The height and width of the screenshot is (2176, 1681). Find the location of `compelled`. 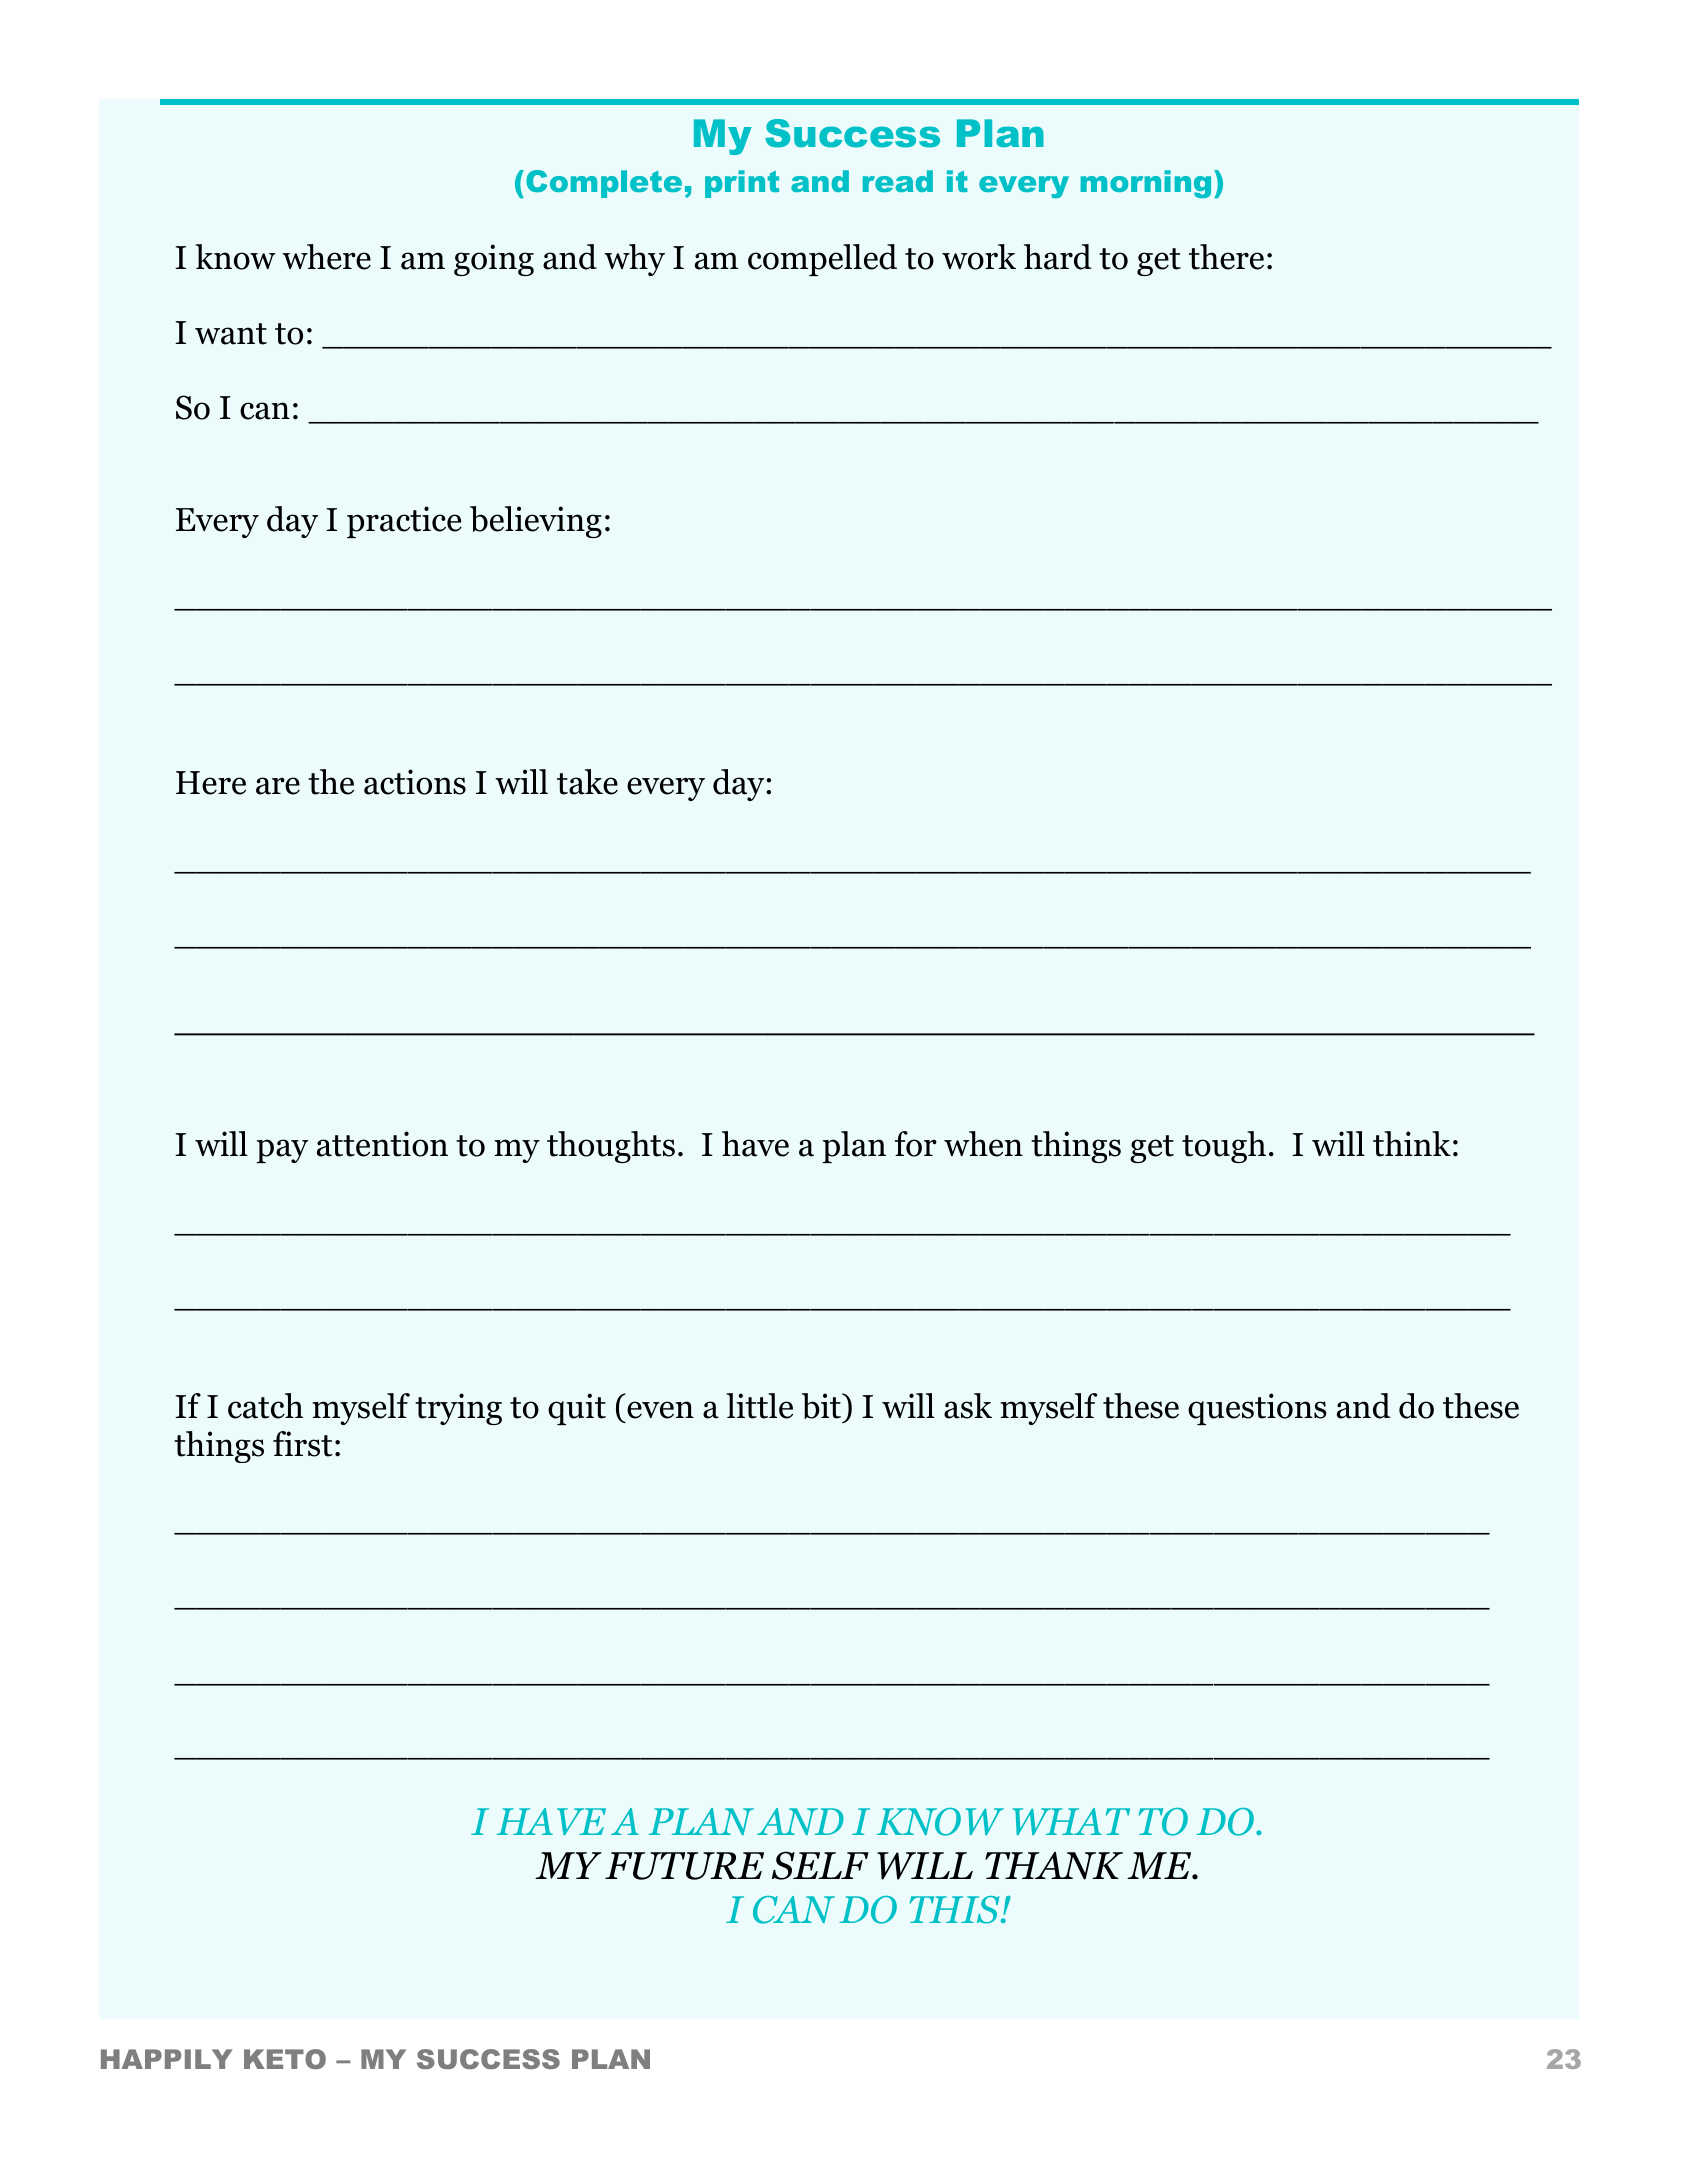

compelled is located at coordinates (822, 260).
